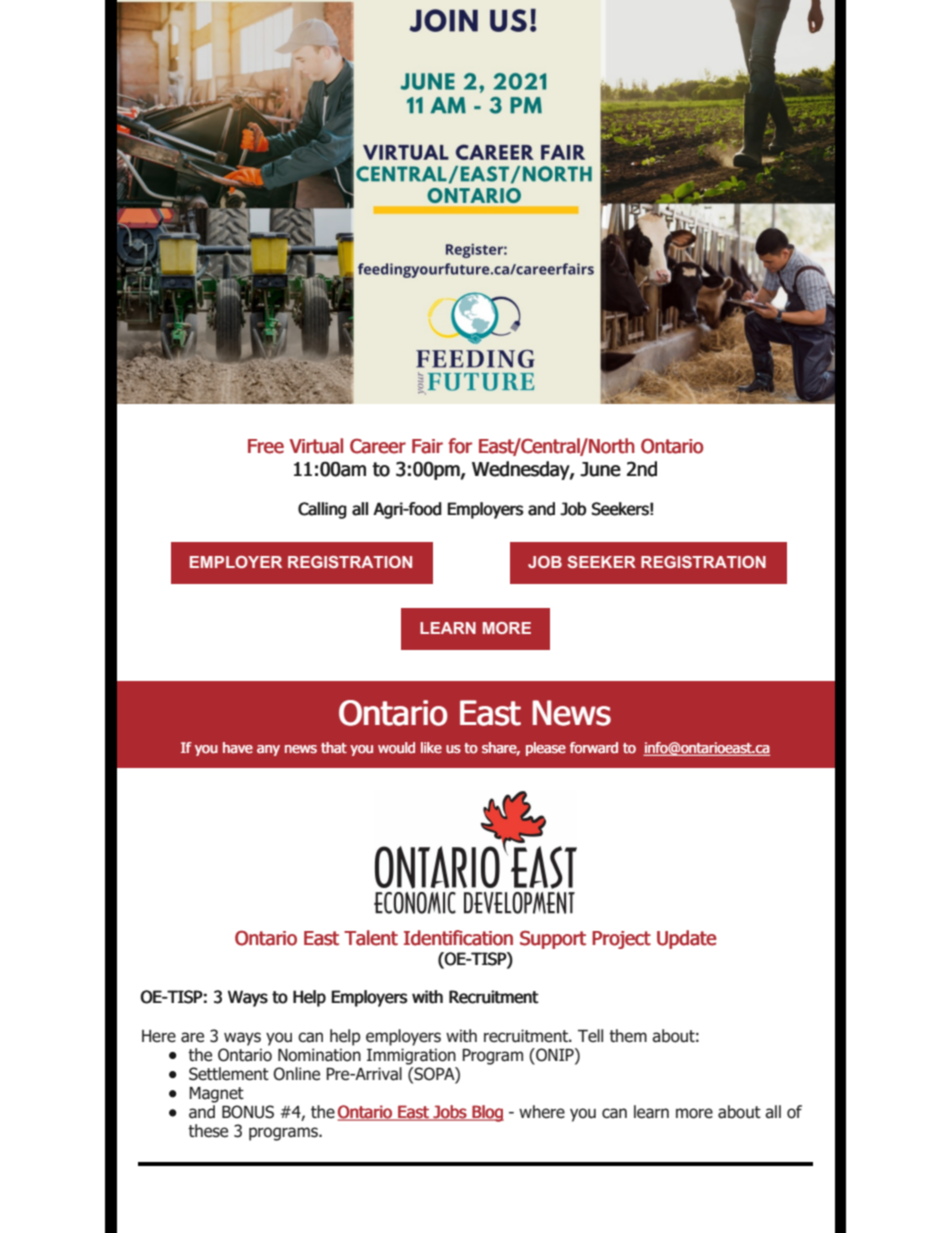 This document has height=1233, width=952. Describe the element at coordinates (371, 938) in the document. I see `Talent` at that location.
